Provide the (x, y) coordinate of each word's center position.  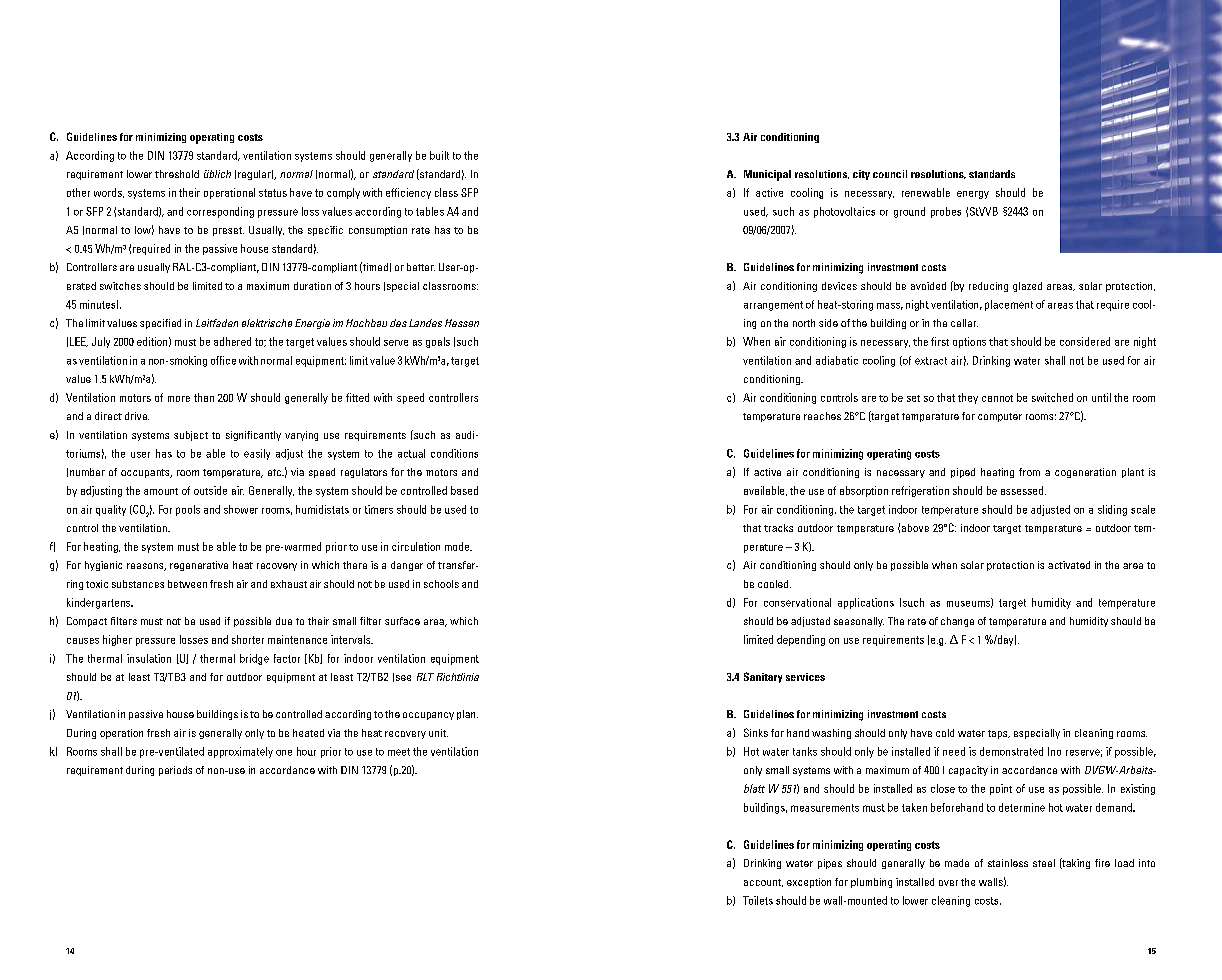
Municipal (767, 175)
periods (175, 771)
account (763, 883)
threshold (177, 174)
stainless (1008, 863)
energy (973, 195)
